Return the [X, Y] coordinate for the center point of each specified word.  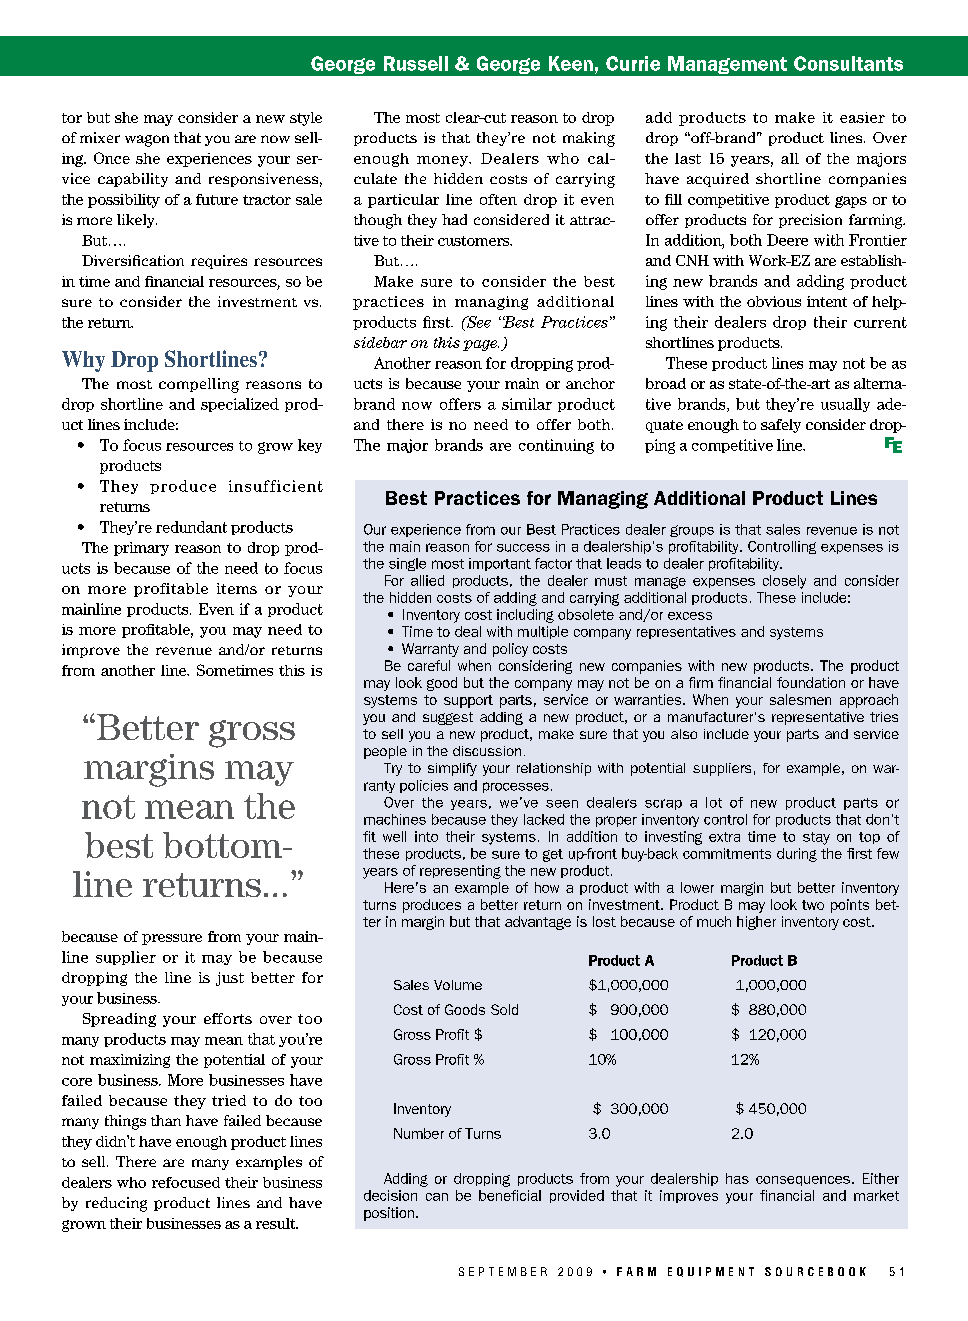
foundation [811, 682]
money [443, 161]
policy [510, 650]
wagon [147, 141]
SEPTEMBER [503, 1271]
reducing [116, 1204]
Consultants [848, 63]
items [237, 588]
